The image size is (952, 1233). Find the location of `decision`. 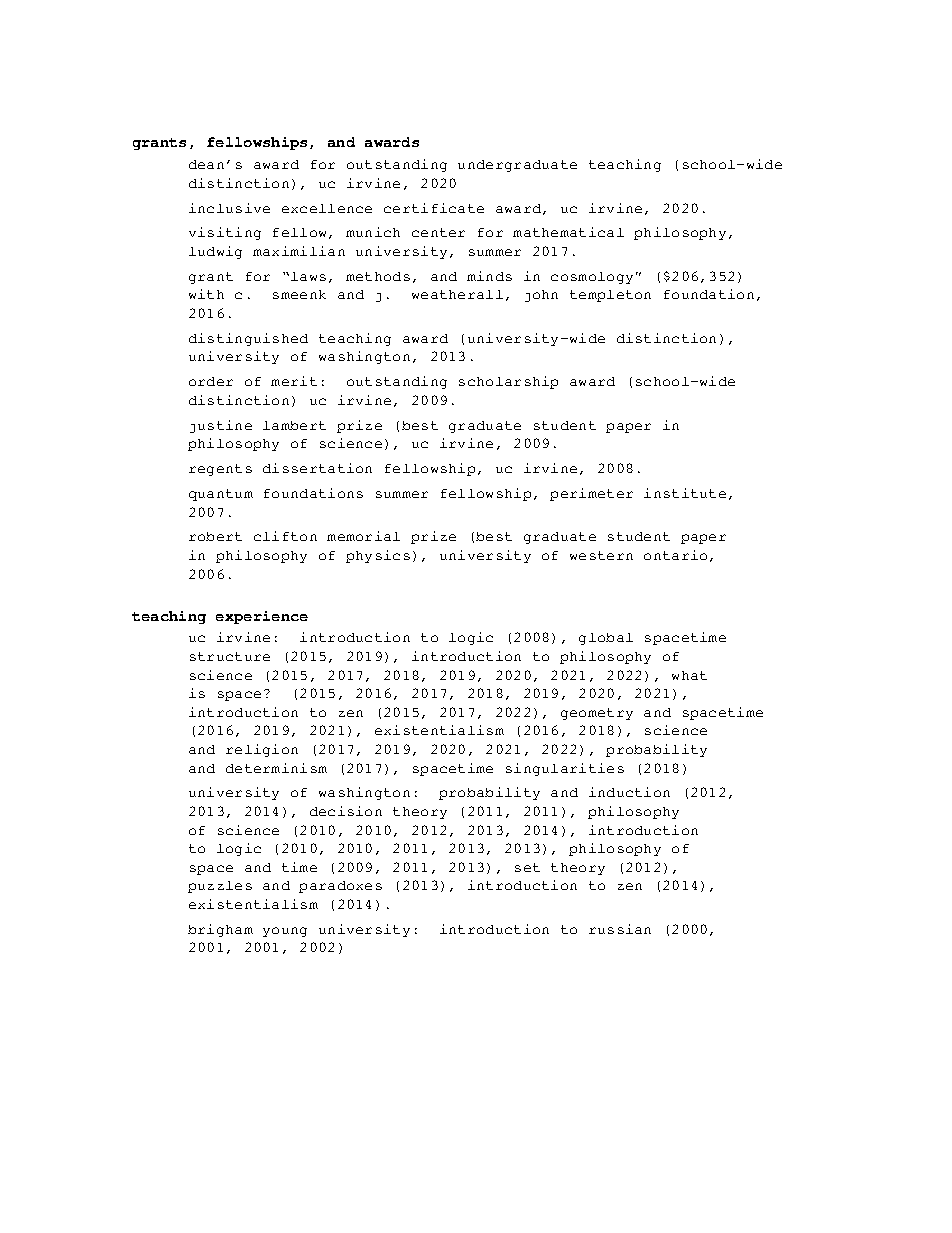

decision is located at coordinates (346, 811).
